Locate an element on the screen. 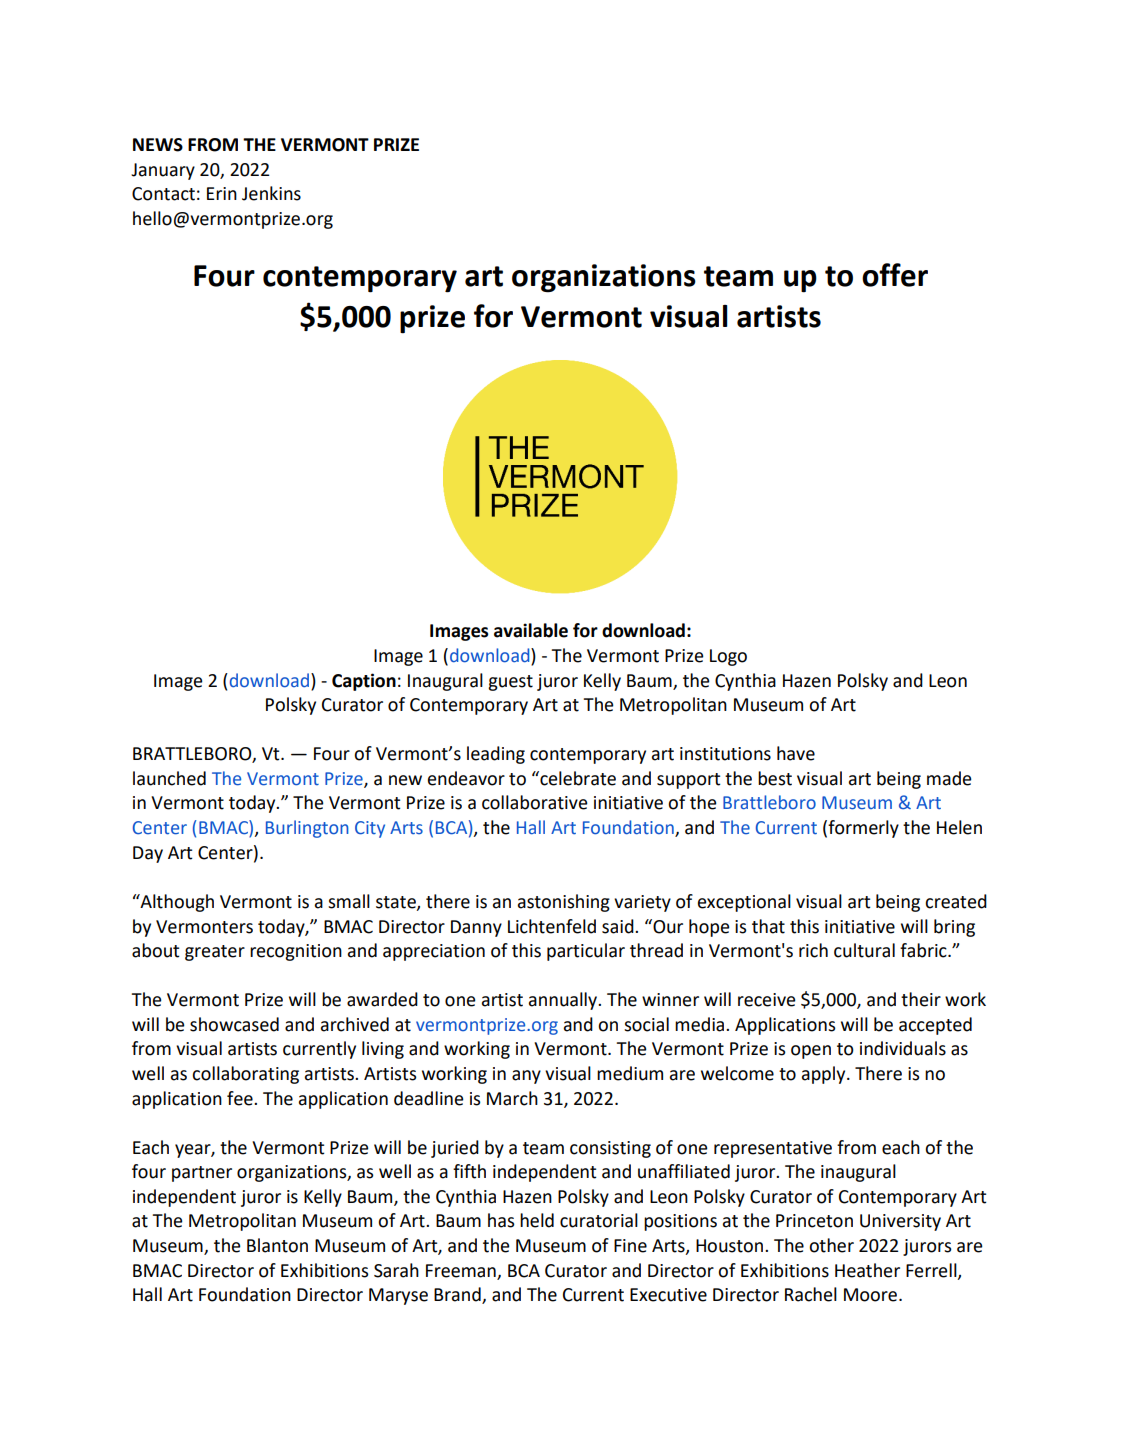  Caption is located at coordinates (364, 682).
